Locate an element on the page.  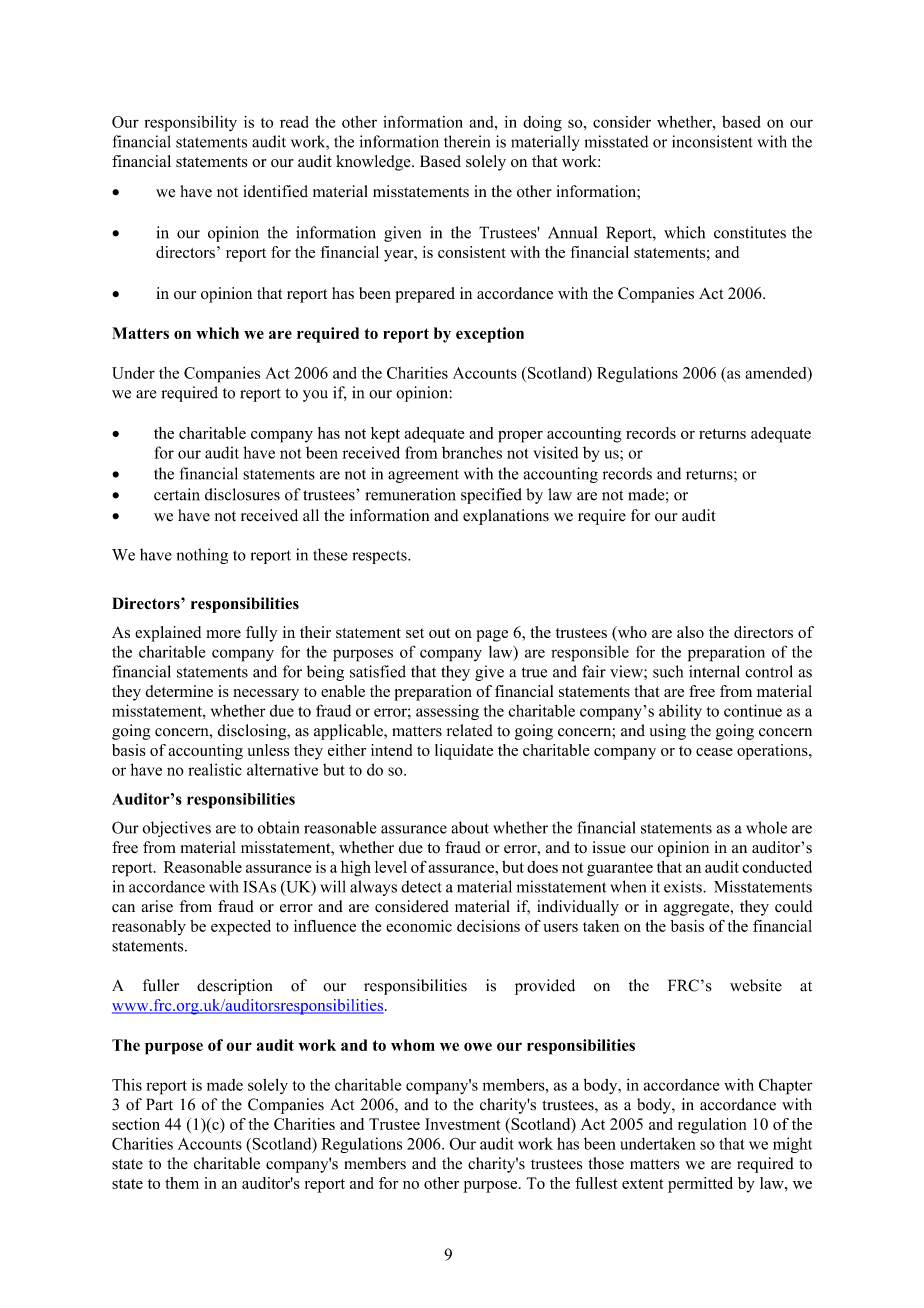
them is located at coordinates (182, 1183).
